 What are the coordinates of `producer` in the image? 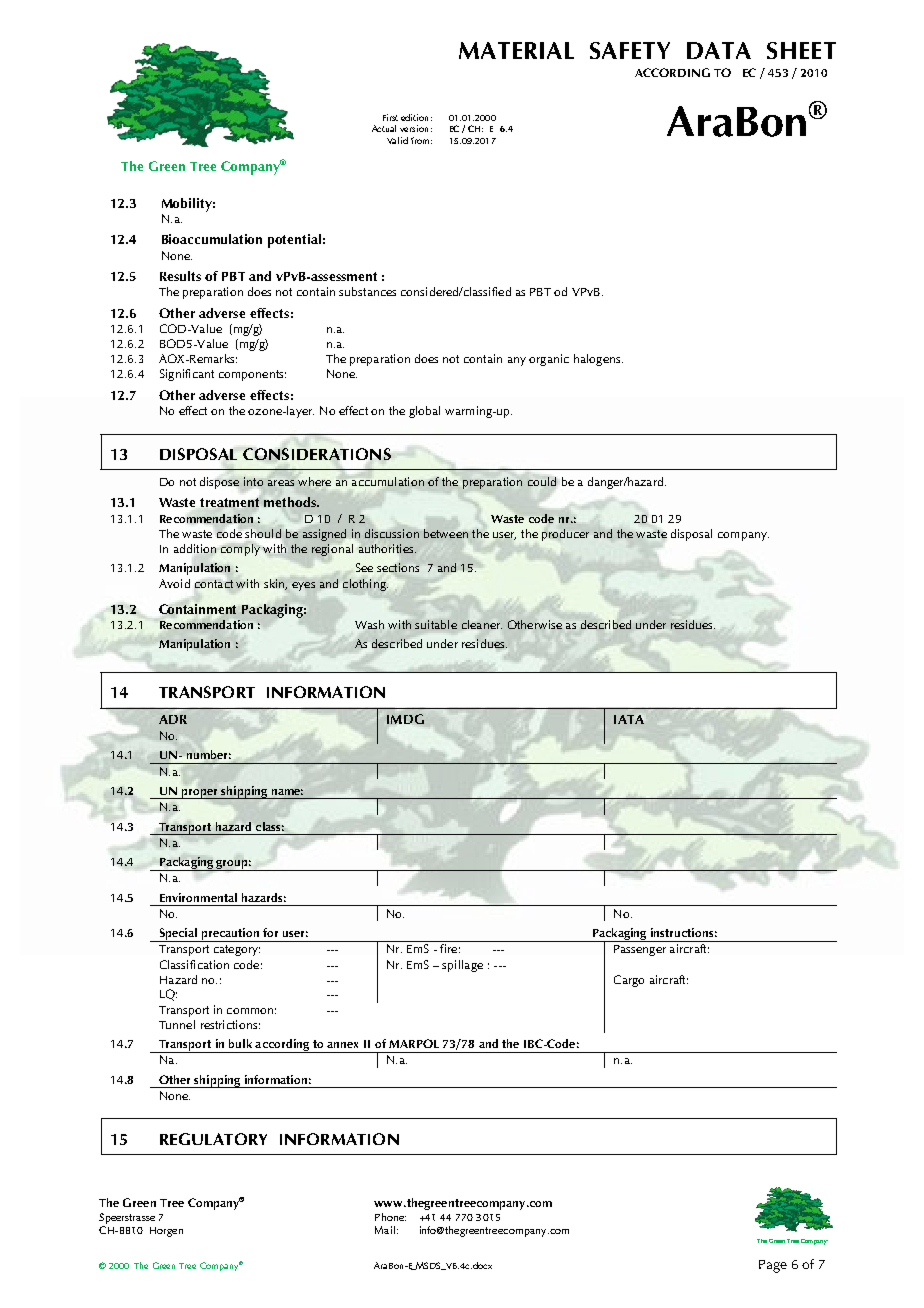 It's located at (565, 535).
